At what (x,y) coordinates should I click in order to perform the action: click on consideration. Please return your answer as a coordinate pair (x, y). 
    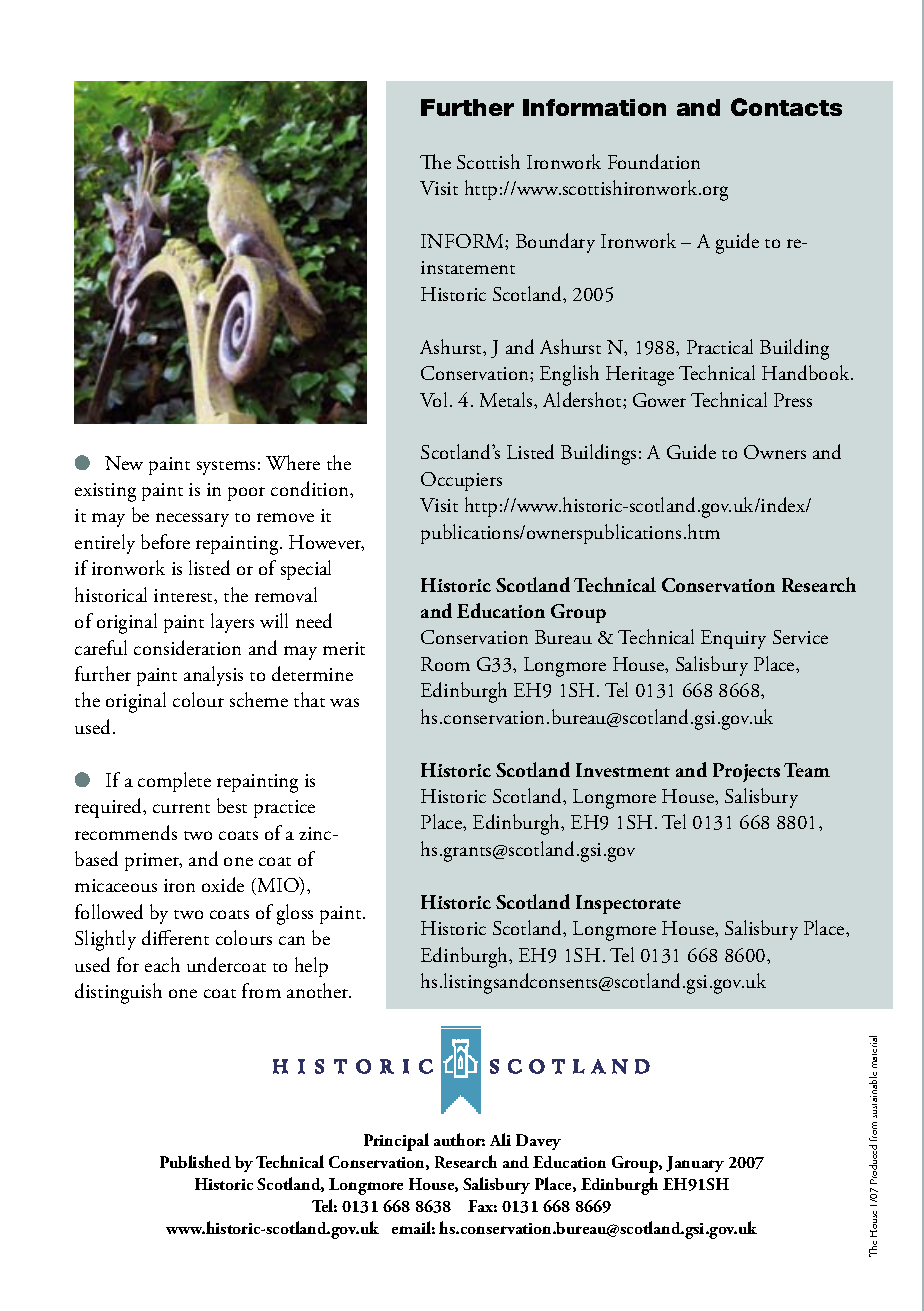
    Looking at the image, I should click on (187, 647).
